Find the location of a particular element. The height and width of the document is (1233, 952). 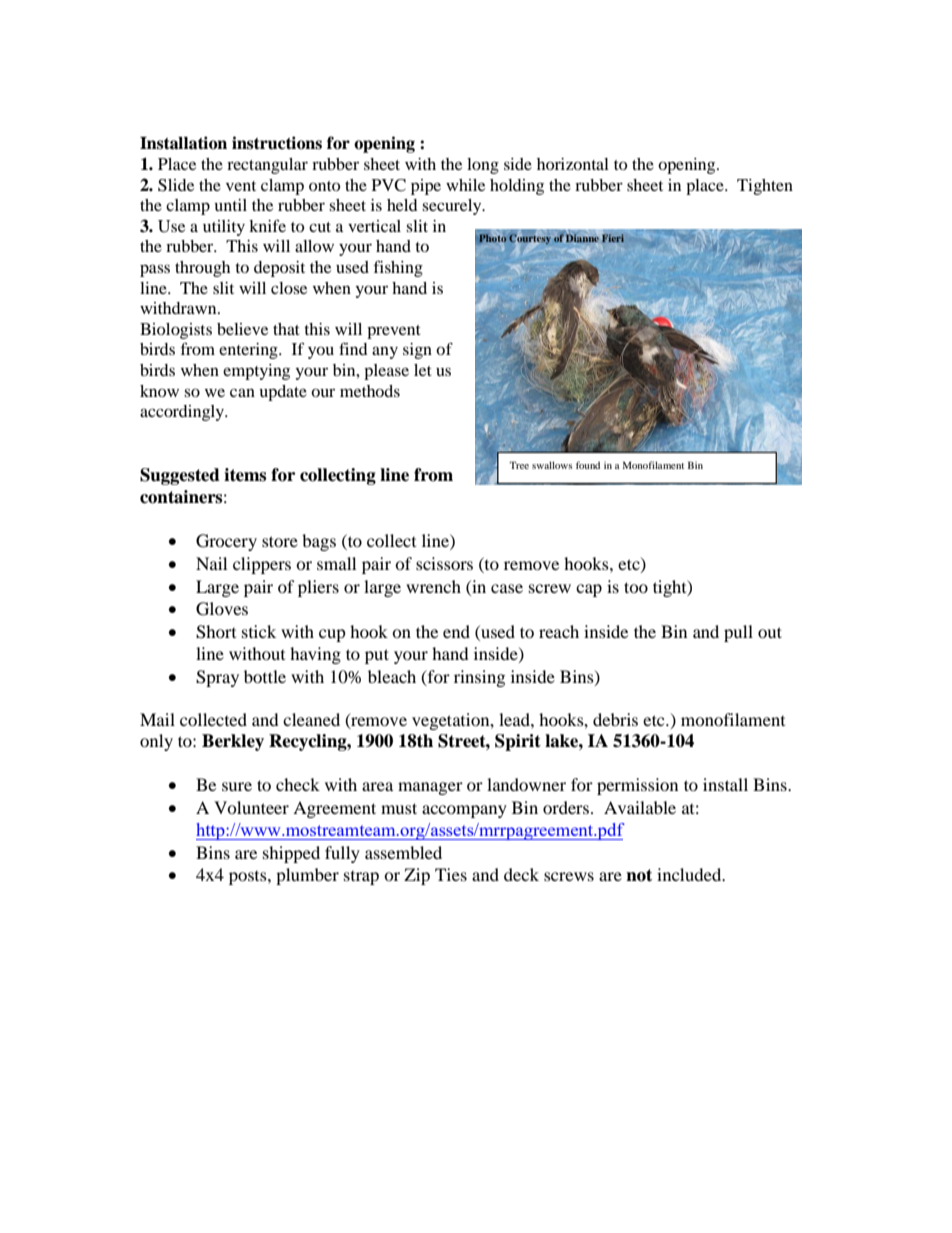

methods is located at coordinates (370, 391).
